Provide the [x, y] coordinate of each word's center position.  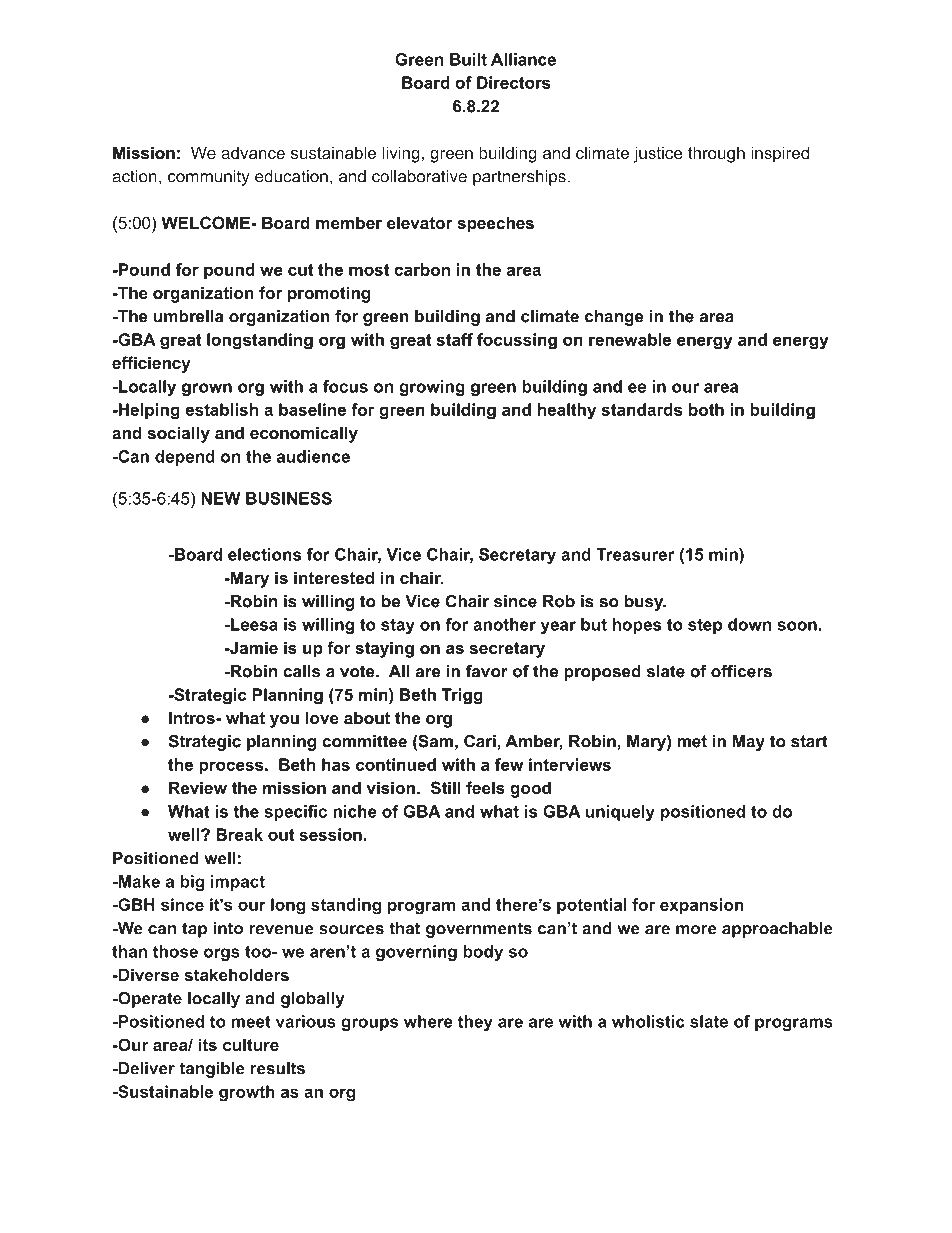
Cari [480, 741]
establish [222, 409]
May [749, 743]
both [706, 409]
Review [198, 787]
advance [253, 153]
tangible [212, 1070]
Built [468, 59]
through [716, 154]
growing [432, 388]
